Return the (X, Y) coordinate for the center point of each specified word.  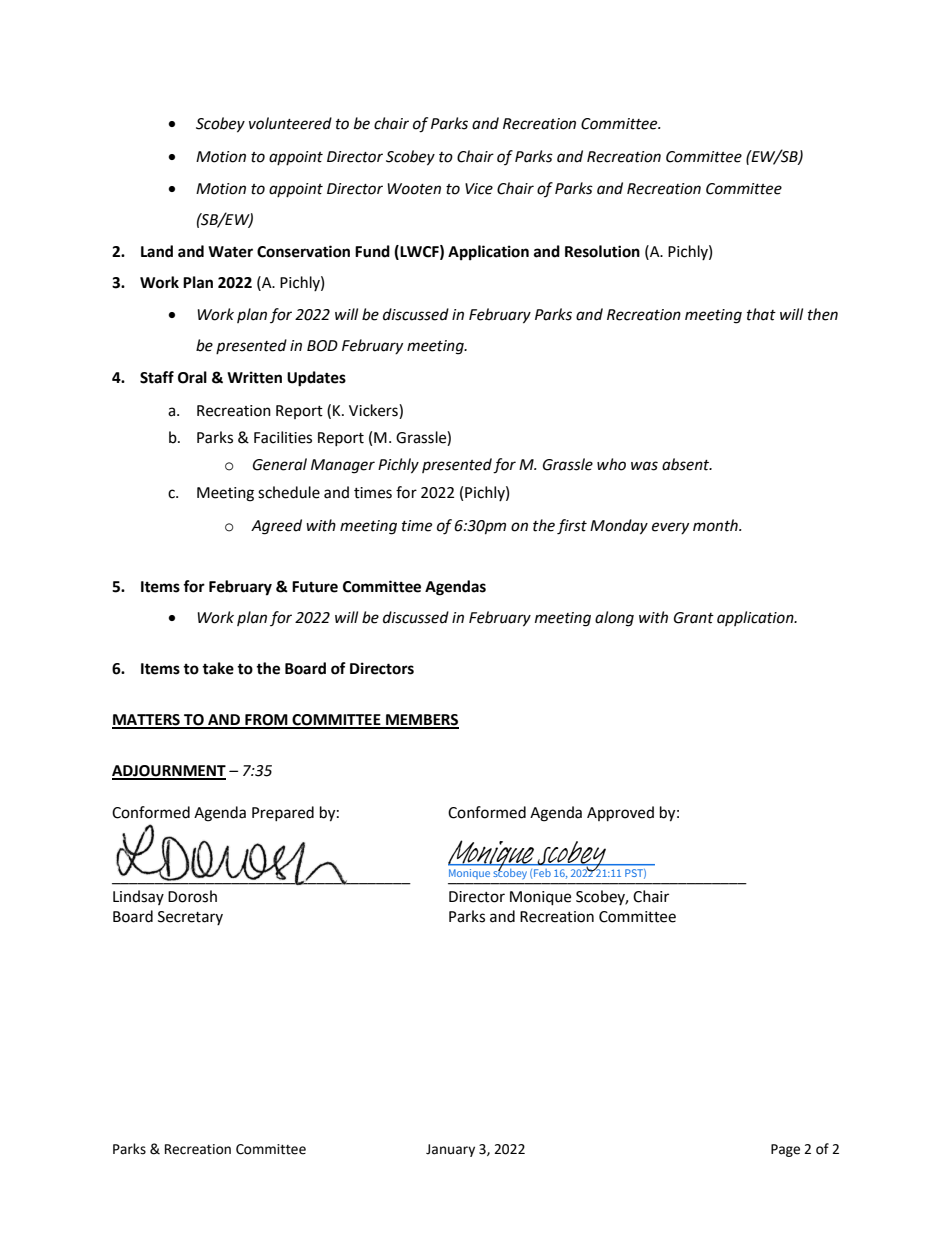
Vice (479, 189)
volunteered (290, 123)
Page (785, 1150)
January (450, 1150)
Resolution (602, 251)
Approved (620, 814)
